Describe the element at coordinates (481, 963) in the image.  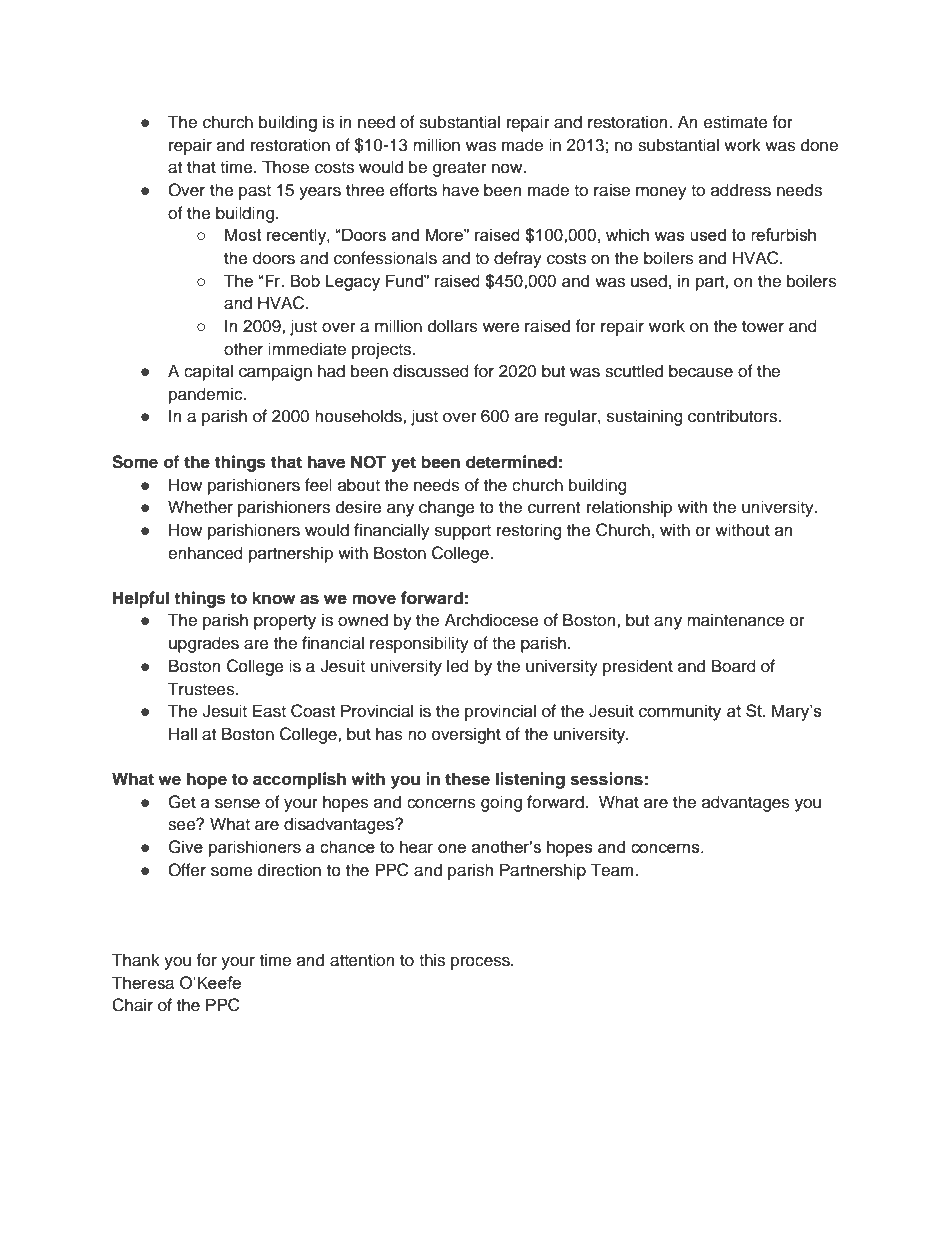
I see `process` at that location.
